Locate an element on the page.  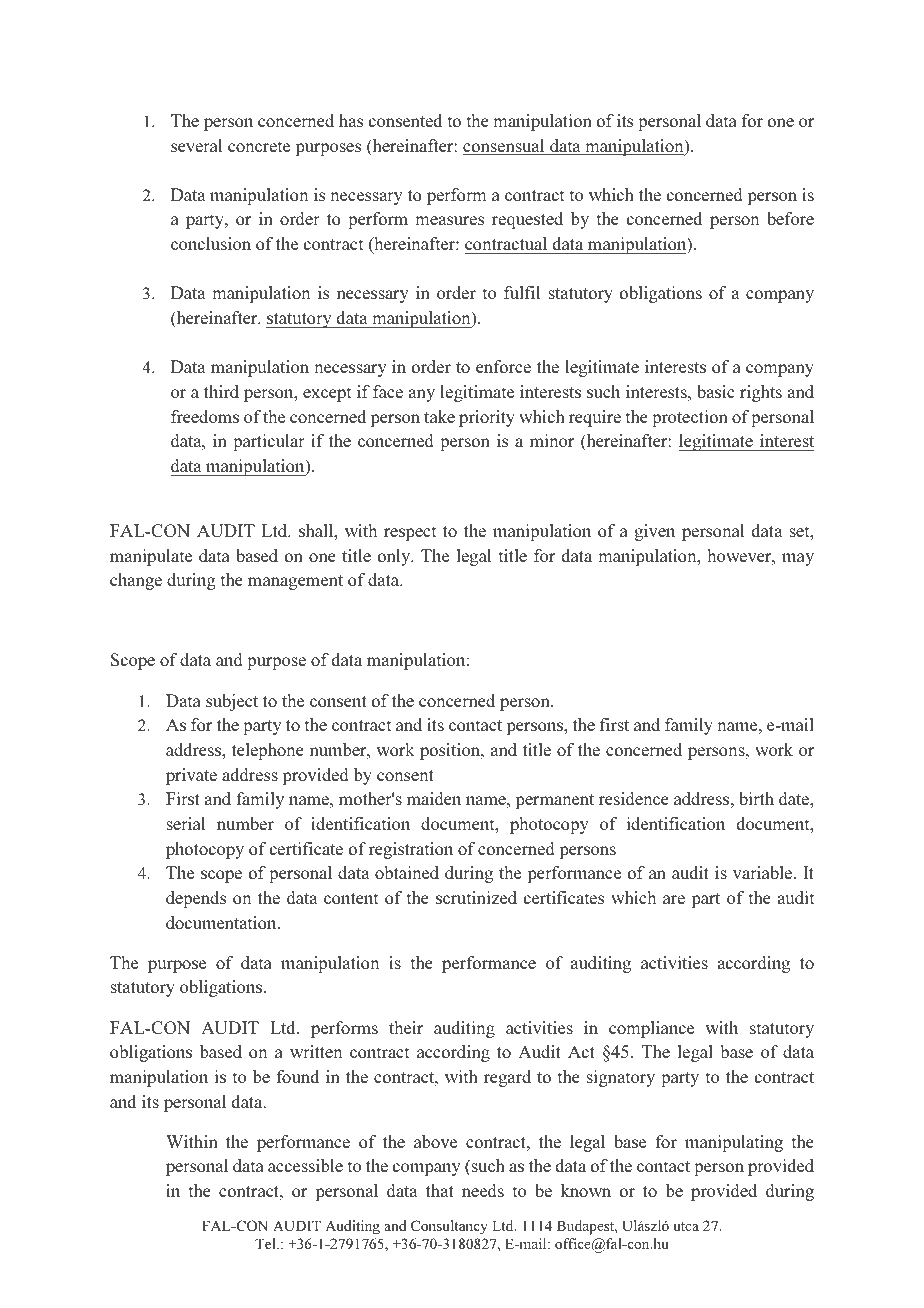
consensual is located at coordinates (505, 147).
